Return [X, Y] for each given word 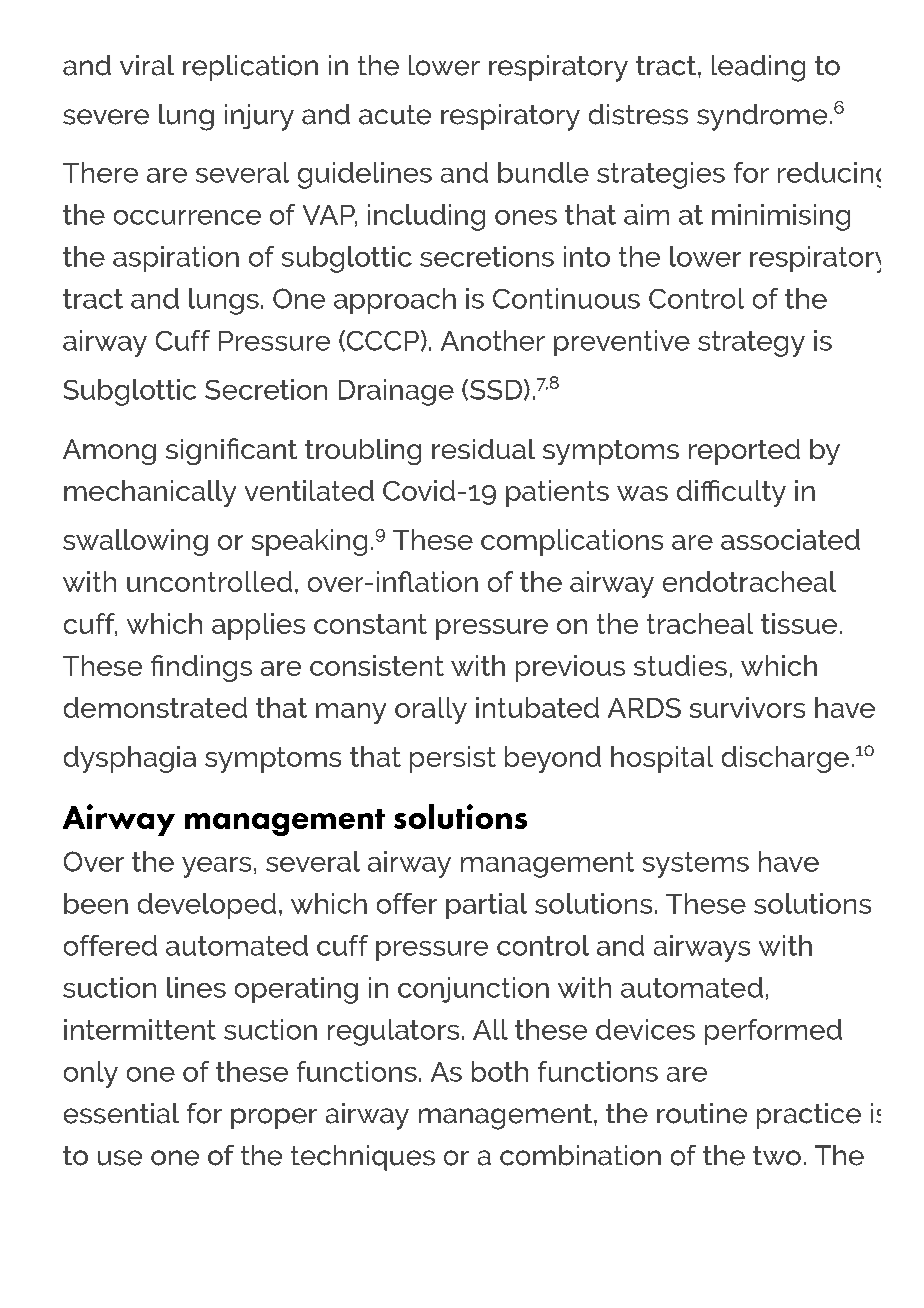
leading [758, 68]
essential [121, 1113]
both [500, 1071]
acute [395, 115]
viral [147, 65]
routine [702, 1113]
